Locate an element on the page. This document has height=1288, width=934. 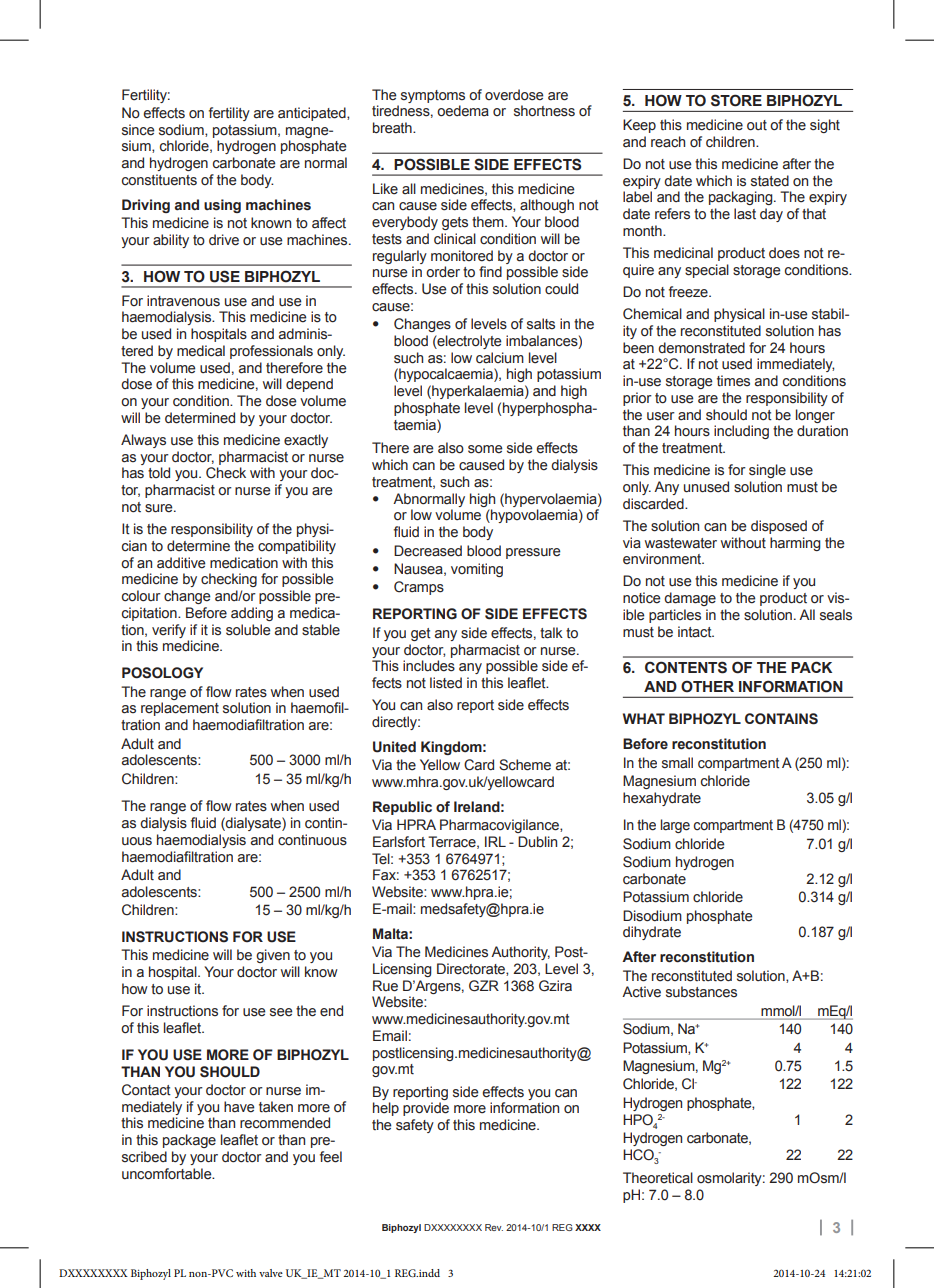
told is located at coordinates (159, 473).
